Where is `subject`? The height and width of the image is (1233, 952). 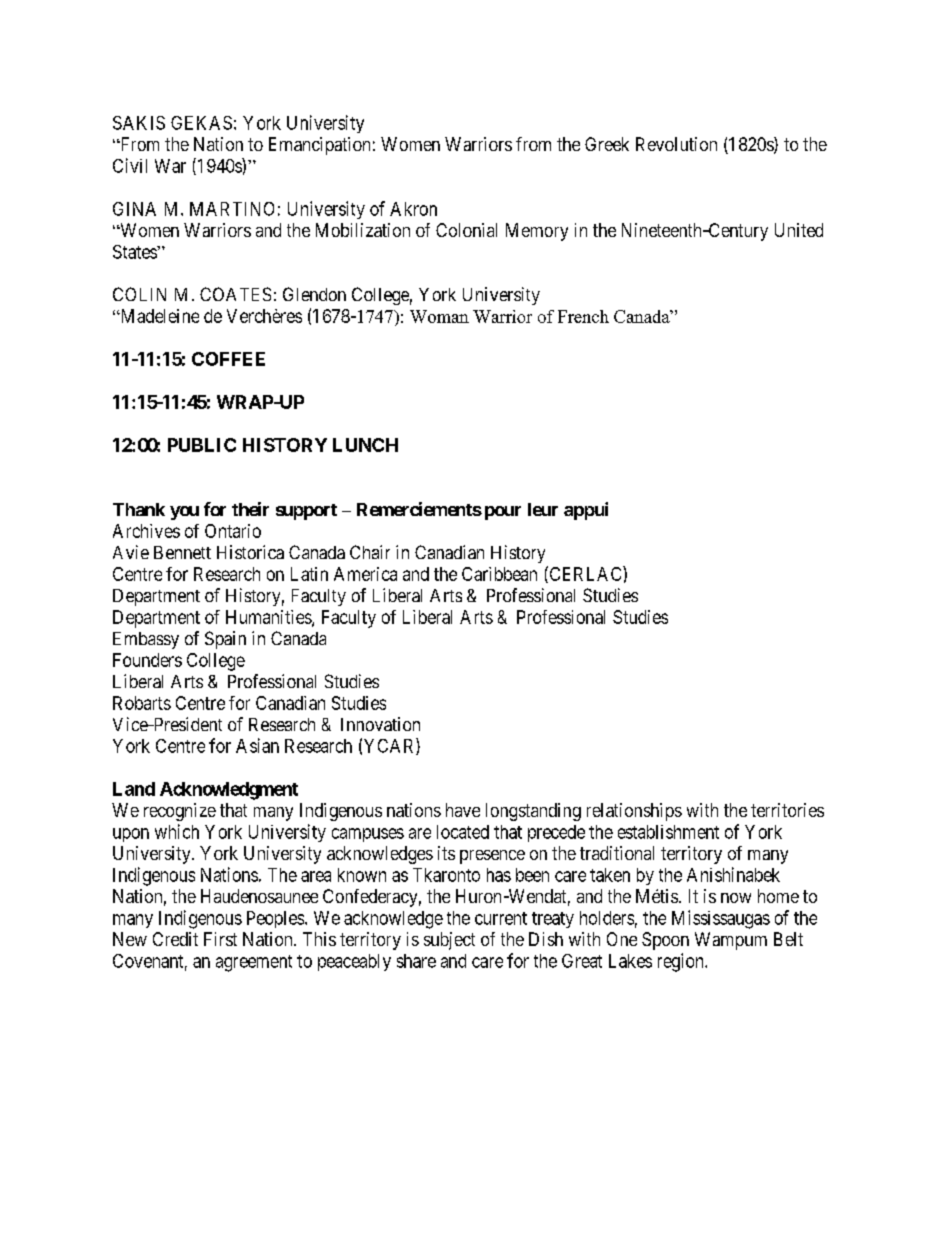
subject is located at coordinates (449, 941).
